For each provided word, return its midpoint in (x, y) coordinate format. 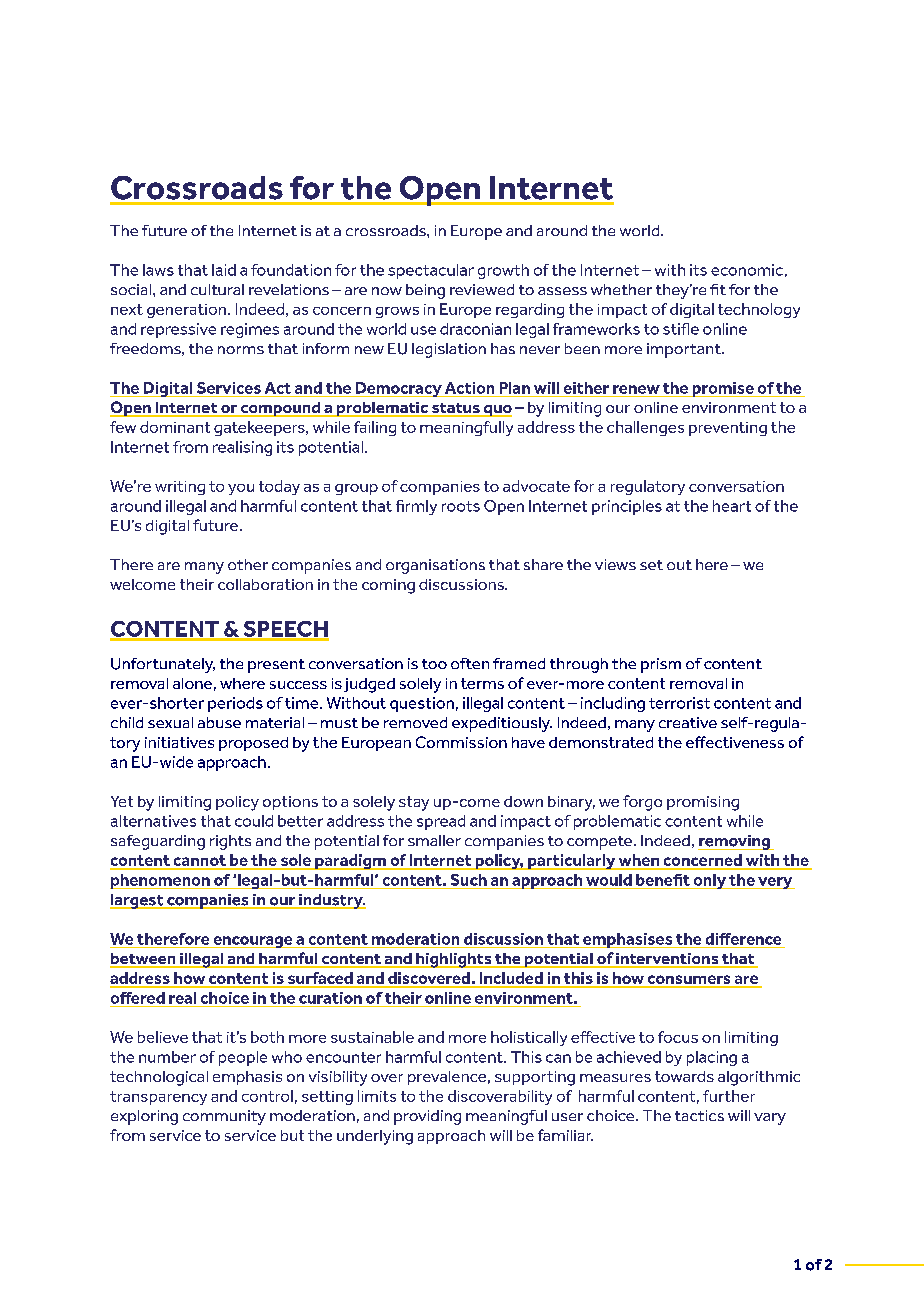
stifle (681, 329)
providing (427, 1117)
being (425, 291)
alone (192, 683)
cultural (217, 289)
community (224, 1117)
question (422, 704)
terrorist (679, 703)
